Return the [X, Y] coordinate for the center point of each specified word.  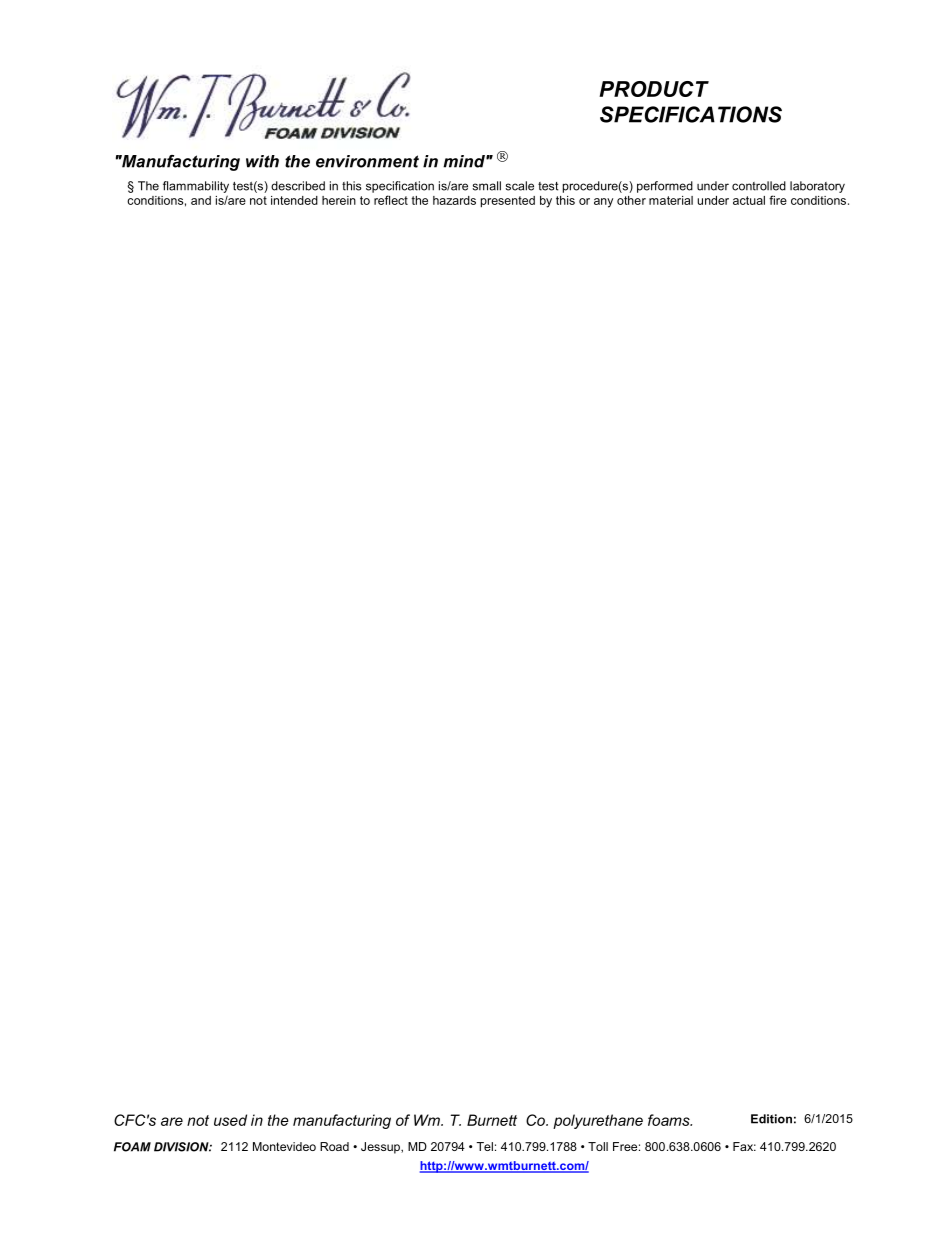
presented [508, 202]
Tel [485, 1146]
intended [294, 200]
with [262, 161]
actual [749, 200]
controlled [759, 186]
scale [520, 186]
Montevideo [284, 1146]
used [230, 1120]
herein [339, 200]
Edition [771, 1119]
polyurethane [598, 1121]
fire [778, 200]
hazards [454, 200]
